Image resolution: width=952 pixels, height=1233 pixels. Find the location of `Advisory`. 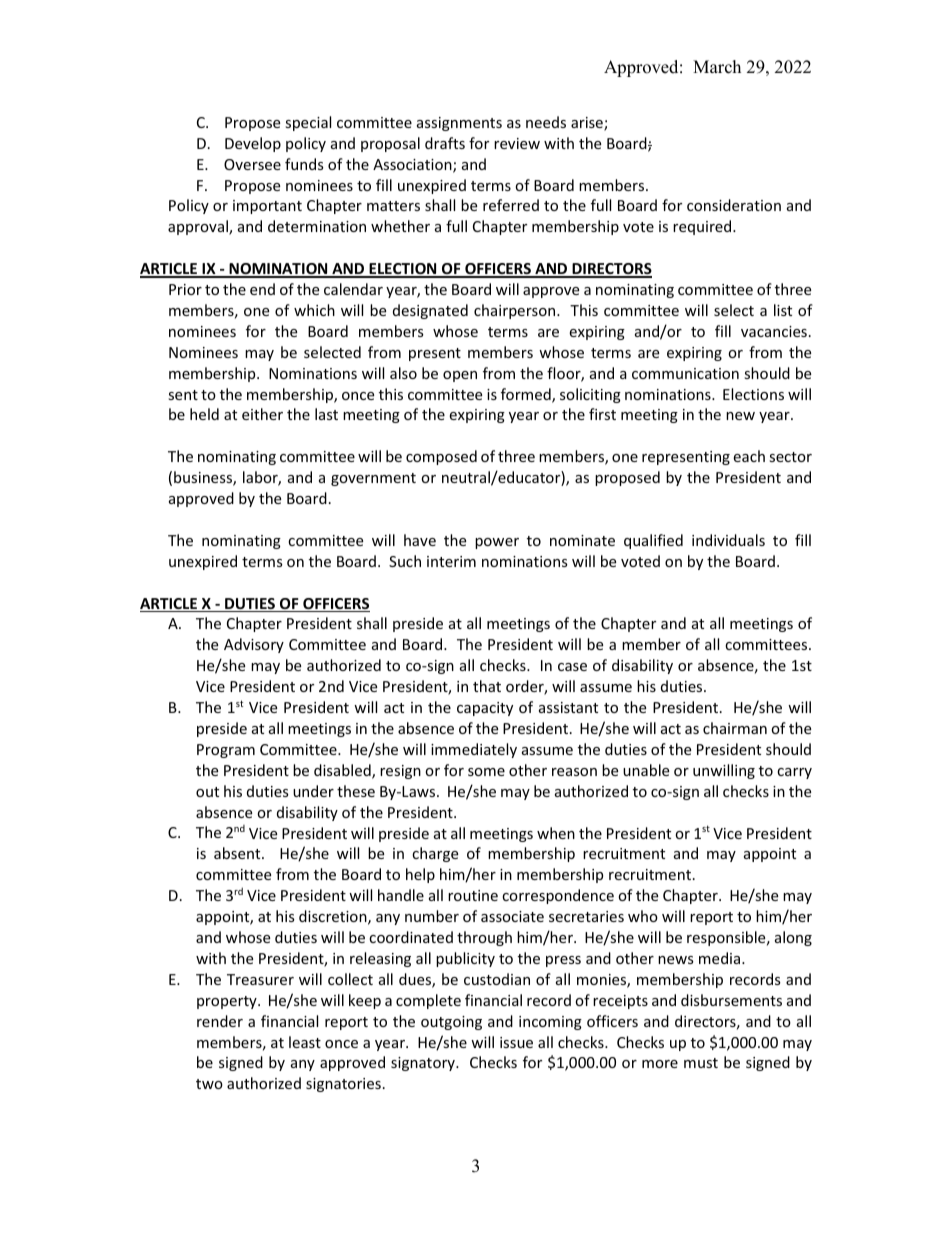

Advisory is located at coordinates (254, 645).
